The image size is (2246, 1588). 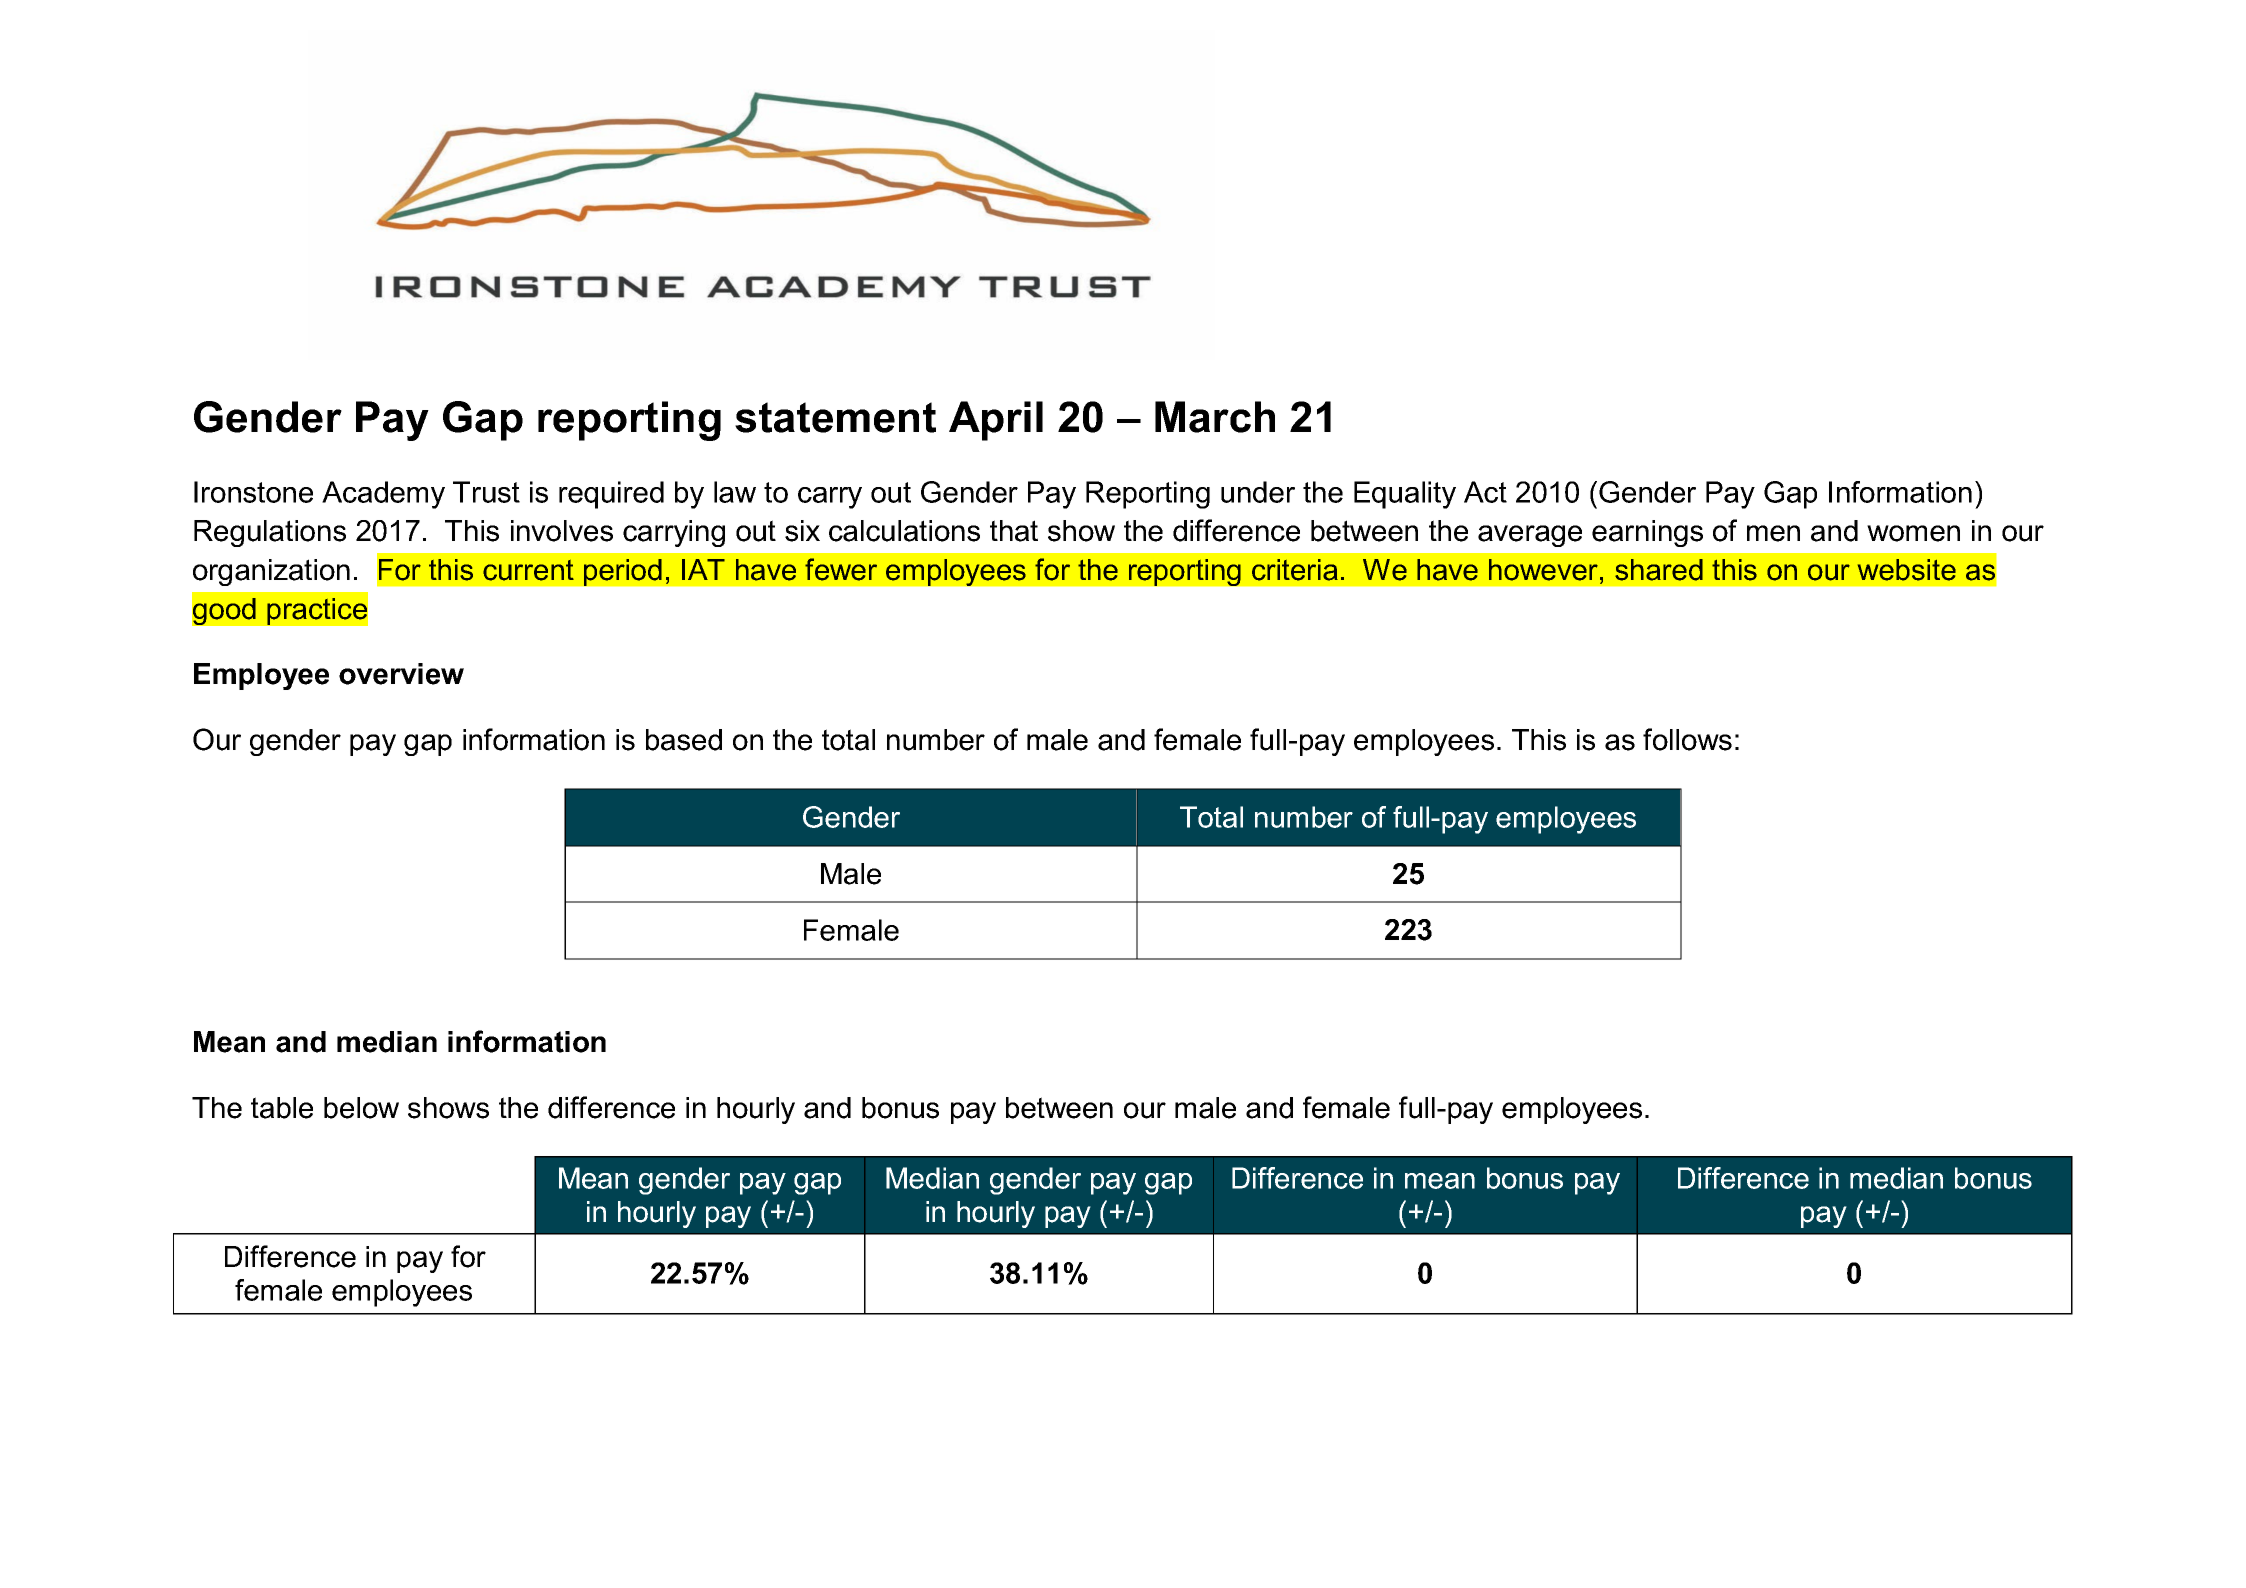 I want to click on shared, so click(x=1659, y=570).
